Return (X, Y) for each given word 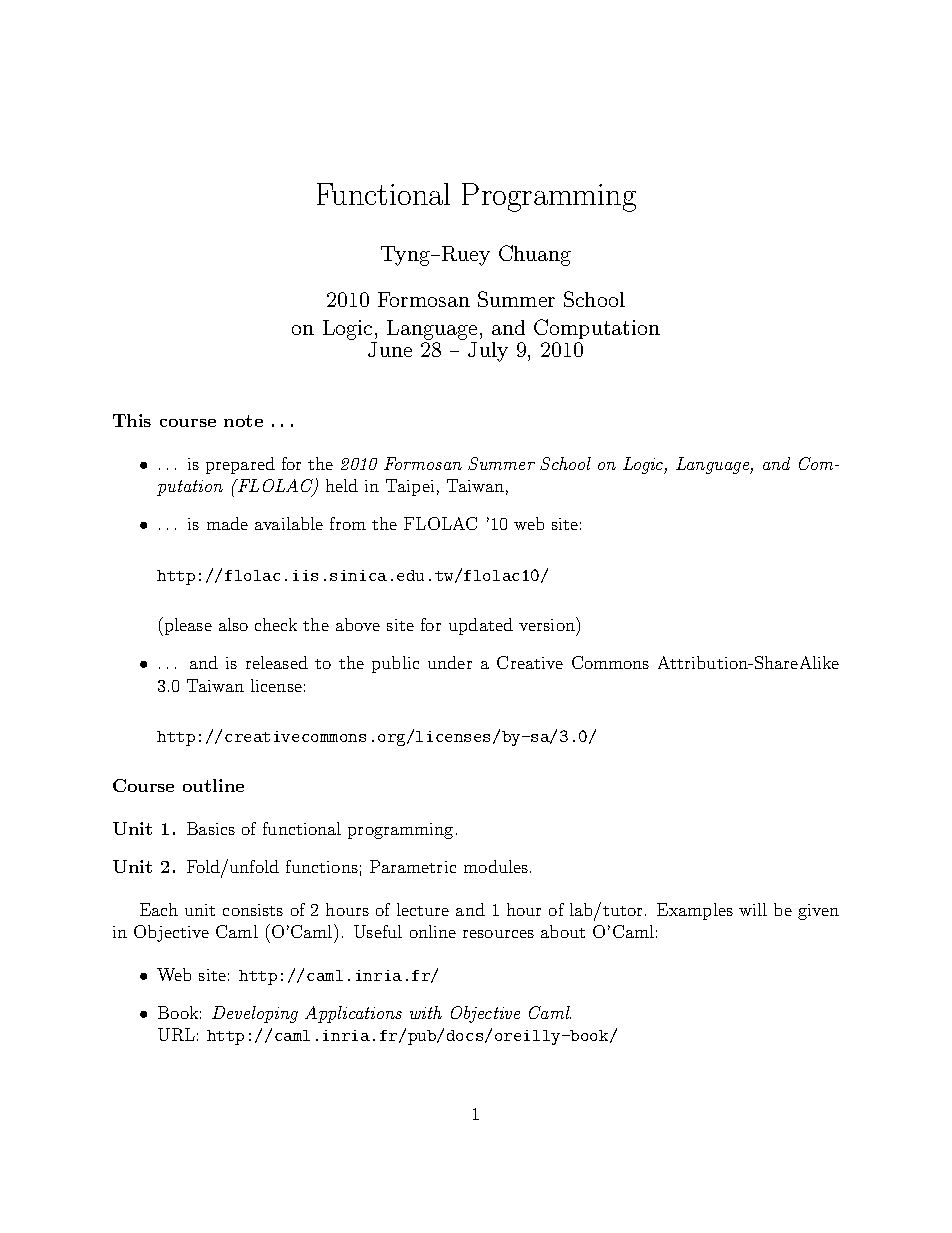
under (450, 662)
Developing (255, 1014)
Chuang (535, 255)
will (753, 909)
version (548, 624)
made (227, 523)
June (390, 349)
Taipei (410, 487)
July (488, 352)
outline (213, 785)
